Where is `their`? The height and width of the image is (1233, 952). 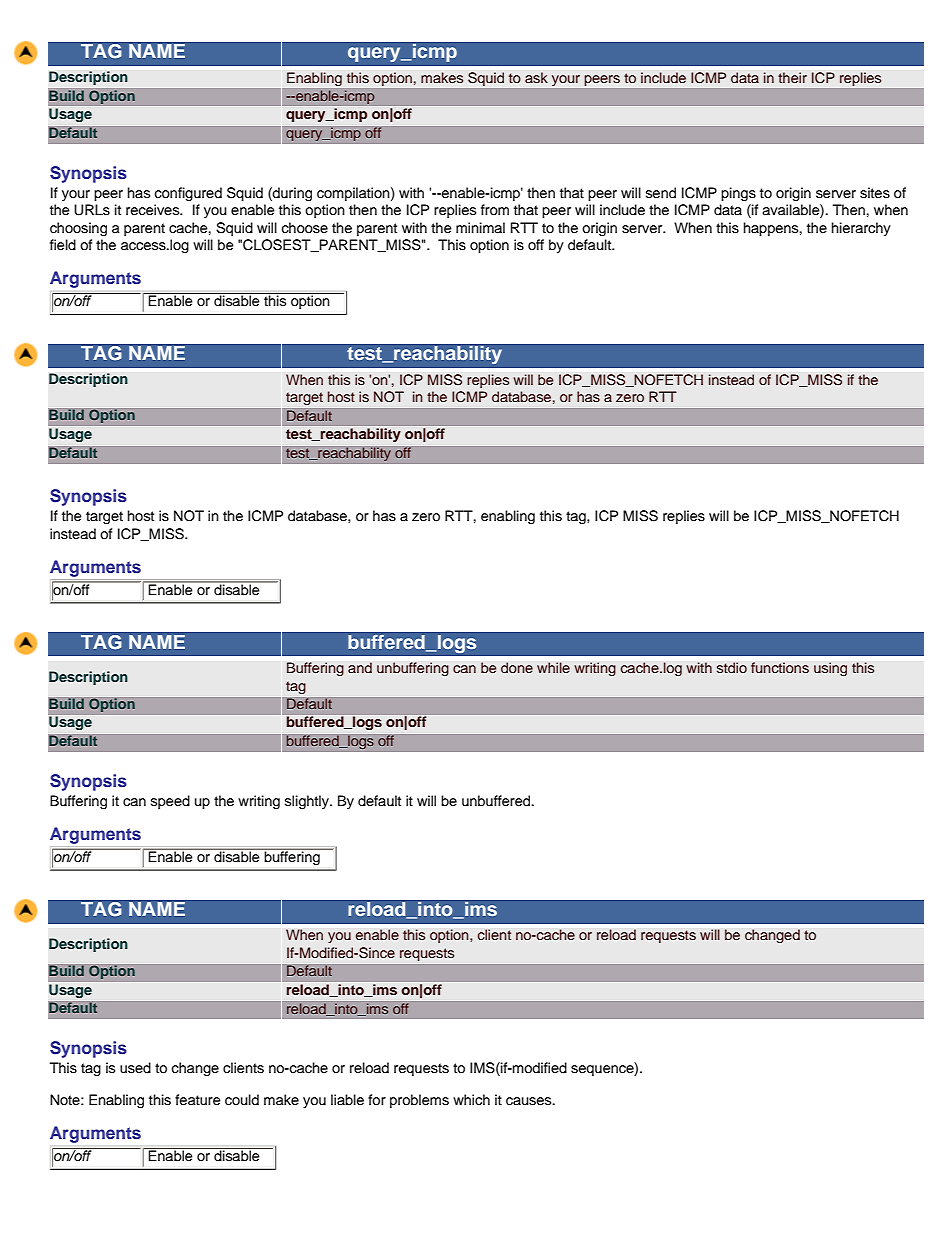 their is located at coordinates (792, 78).
